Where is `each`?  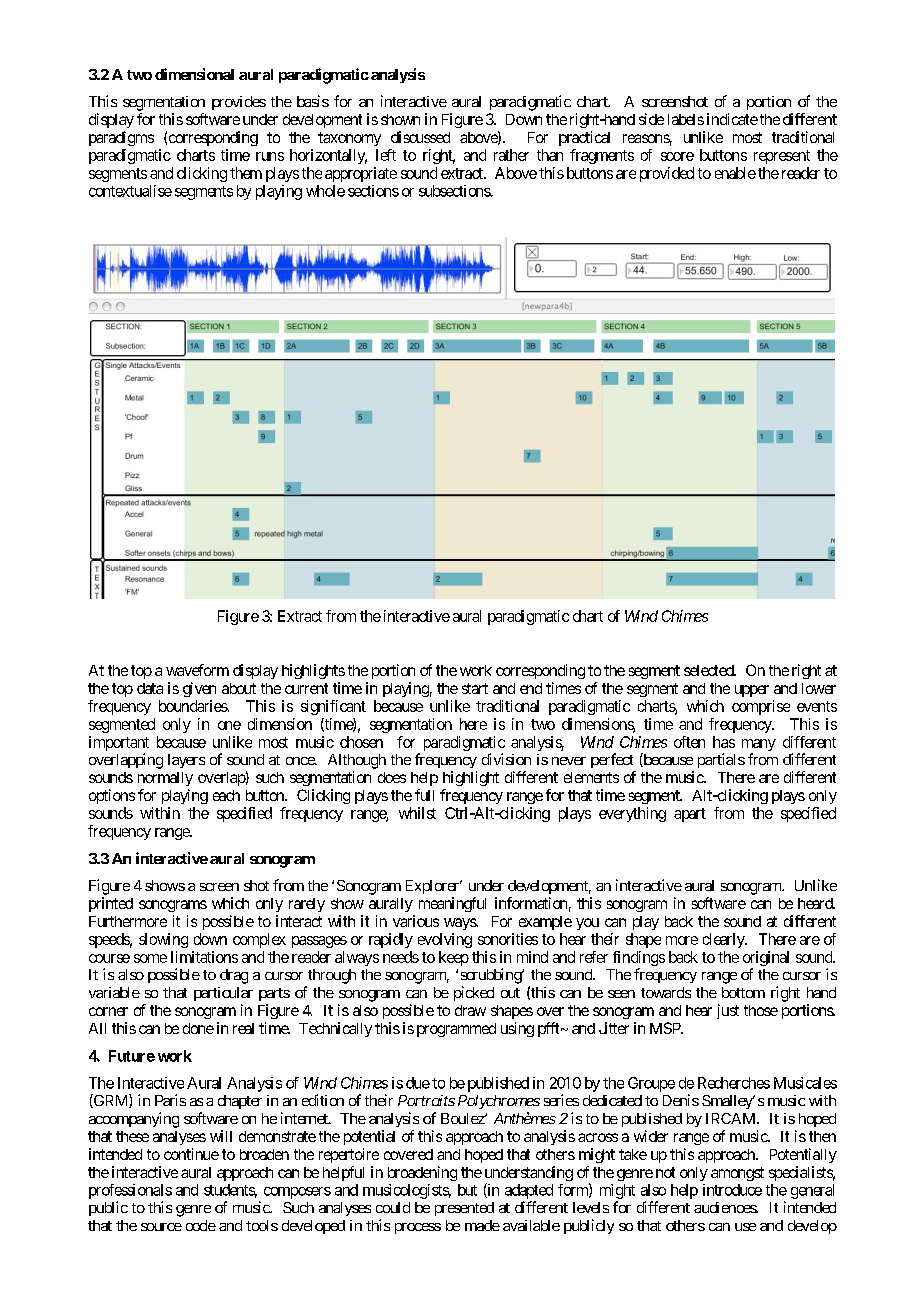
each is located at coordinates (226, 795).
